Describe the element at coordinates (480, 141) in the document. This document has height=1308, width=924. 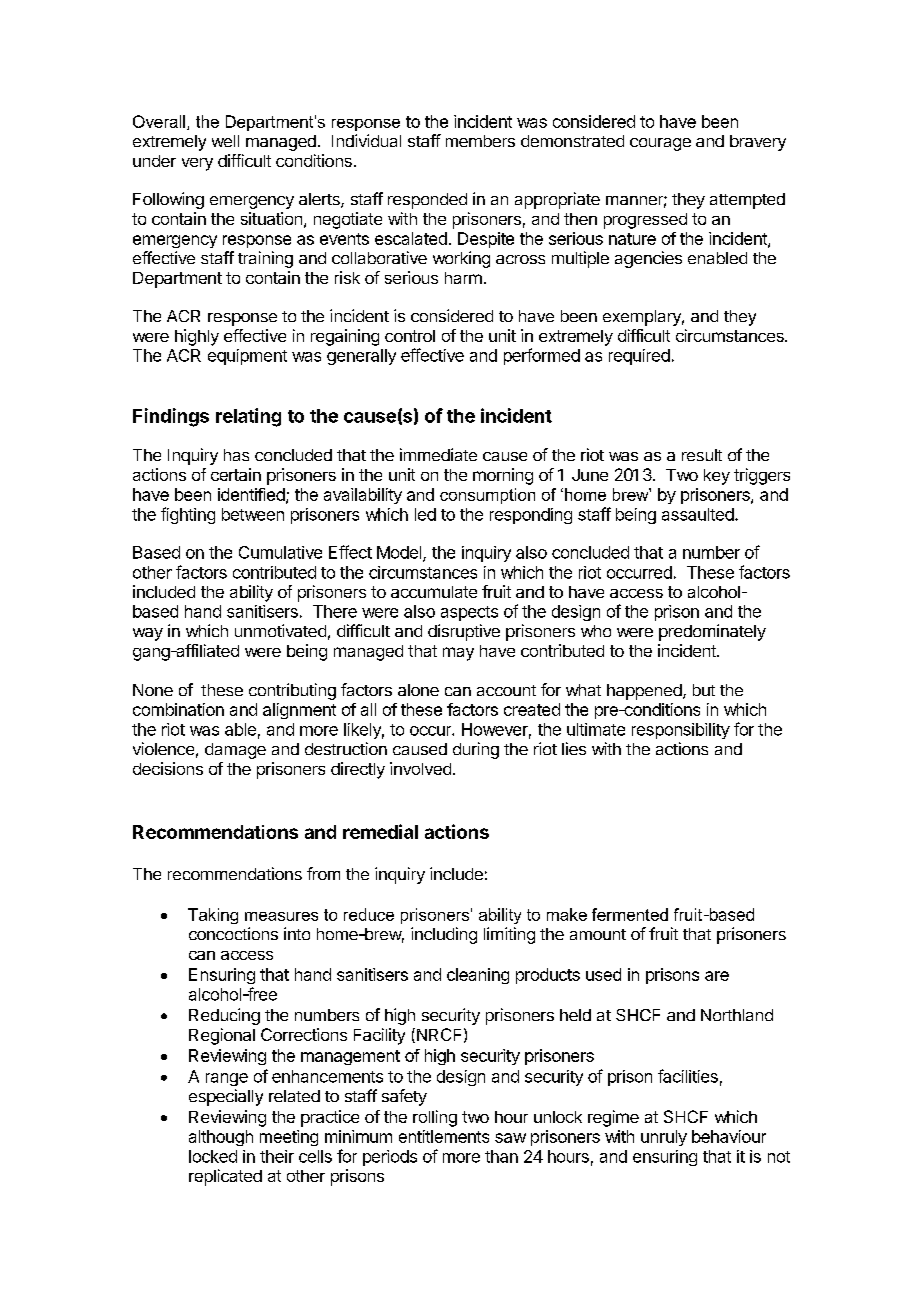
I see `members` at that location.
